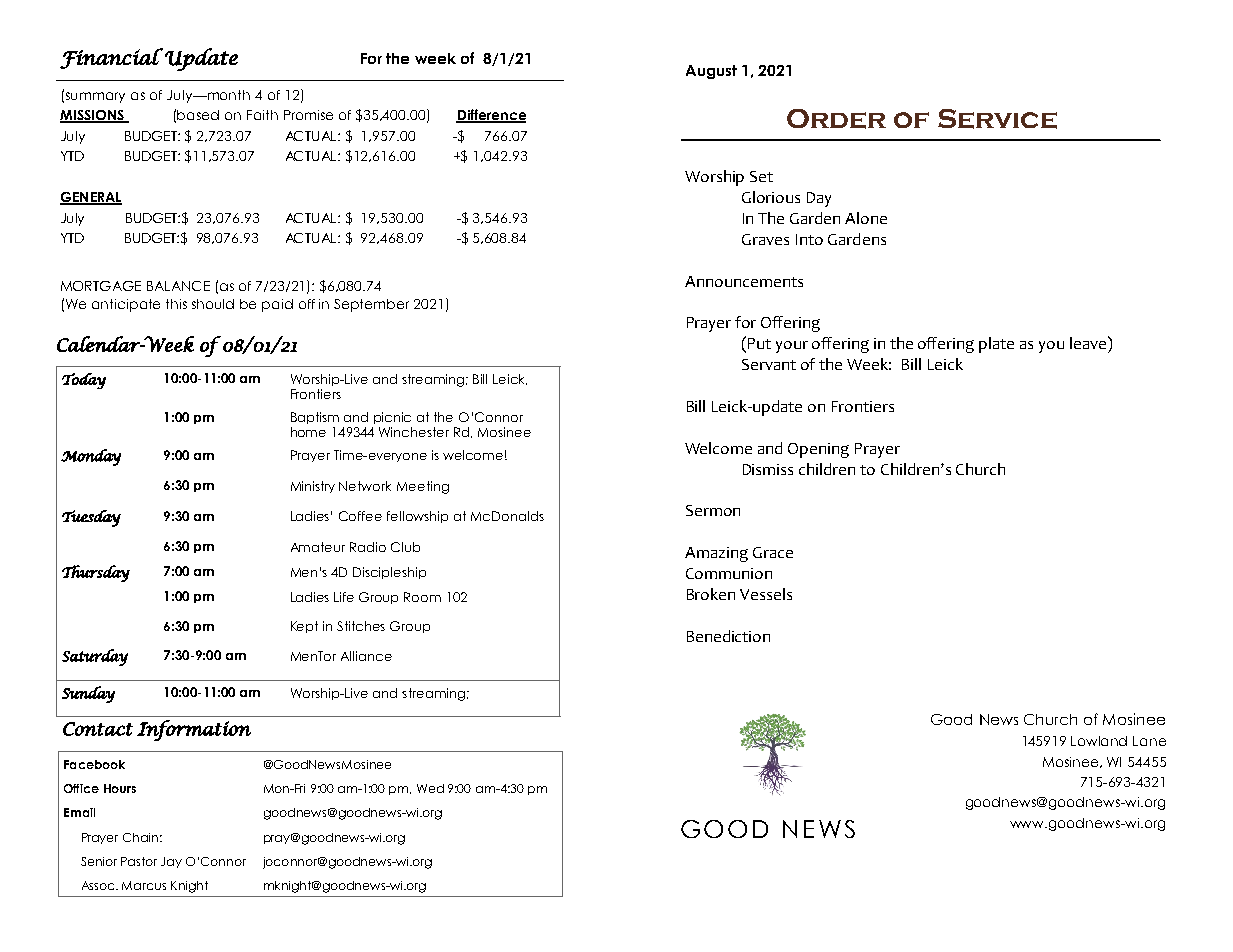  What do you see at coordinates (711, 72) in the screenshot?
I see `August` at bounding box center [711, 72].
